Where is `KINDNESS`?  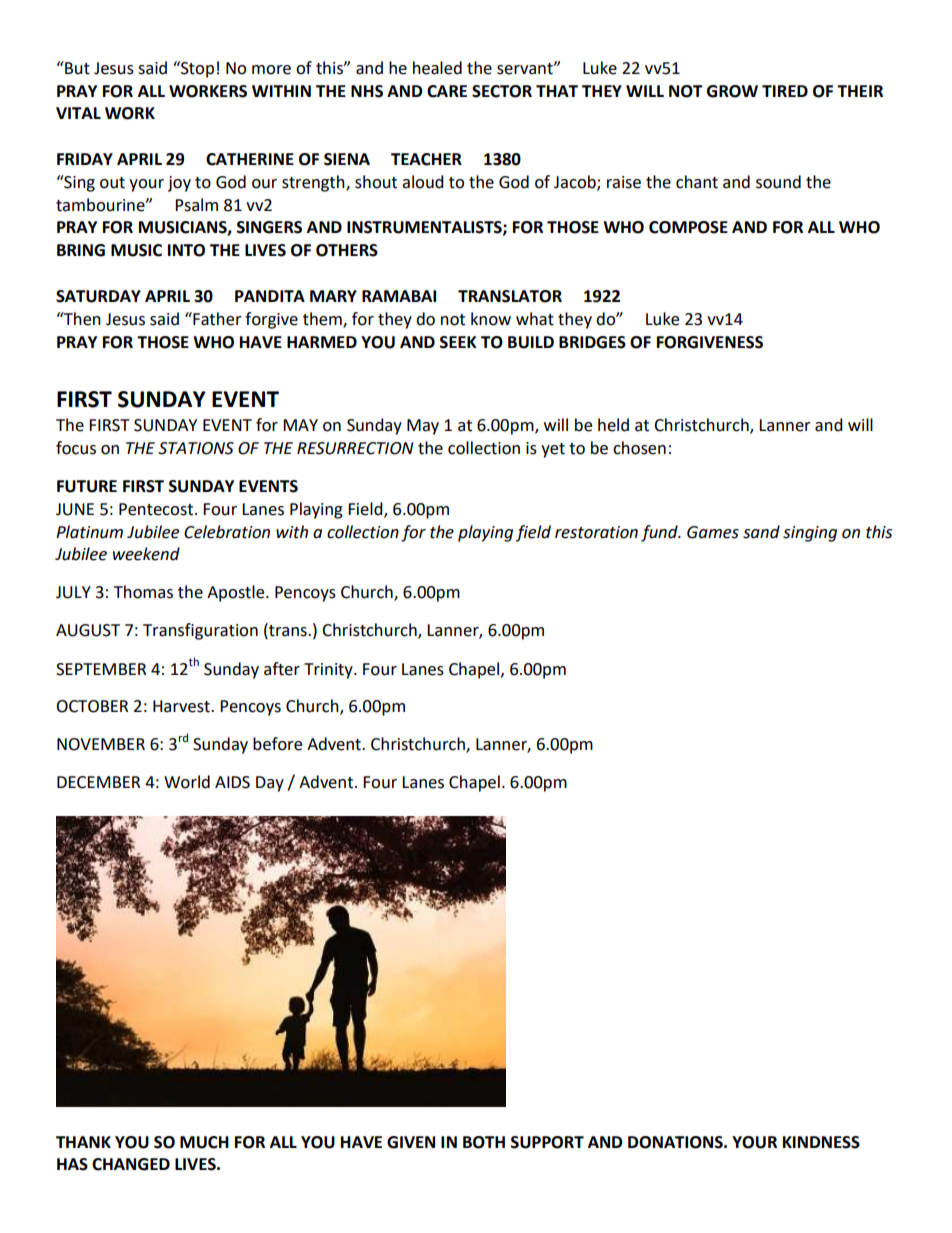
KINDNESS is located at coordinates (821, 1142).
